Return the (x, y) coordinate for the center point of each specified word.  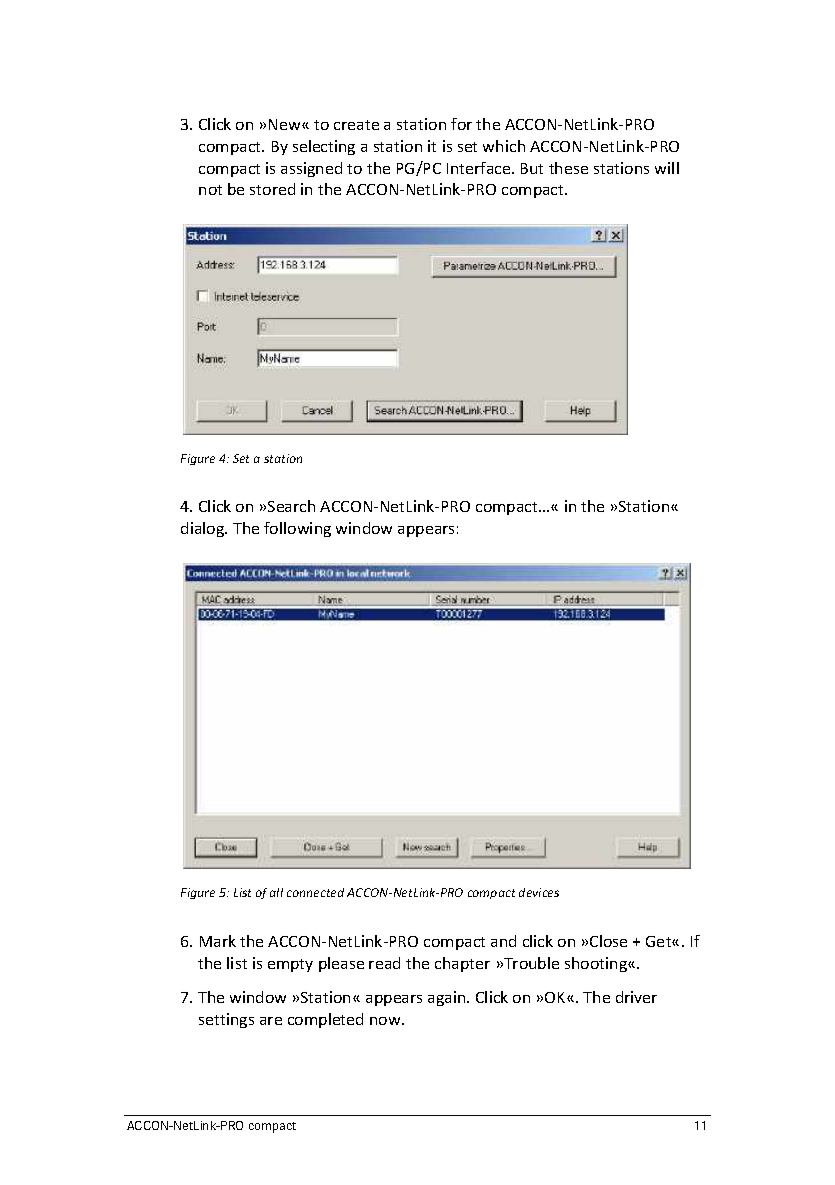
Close (608, 941)
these (568, 168)
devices (539, 892)
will (667, 168)
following (297, 529)
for (461, 124)
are (271, 1021)
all (276, 892)
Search (291, 506)
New (286, 124)
